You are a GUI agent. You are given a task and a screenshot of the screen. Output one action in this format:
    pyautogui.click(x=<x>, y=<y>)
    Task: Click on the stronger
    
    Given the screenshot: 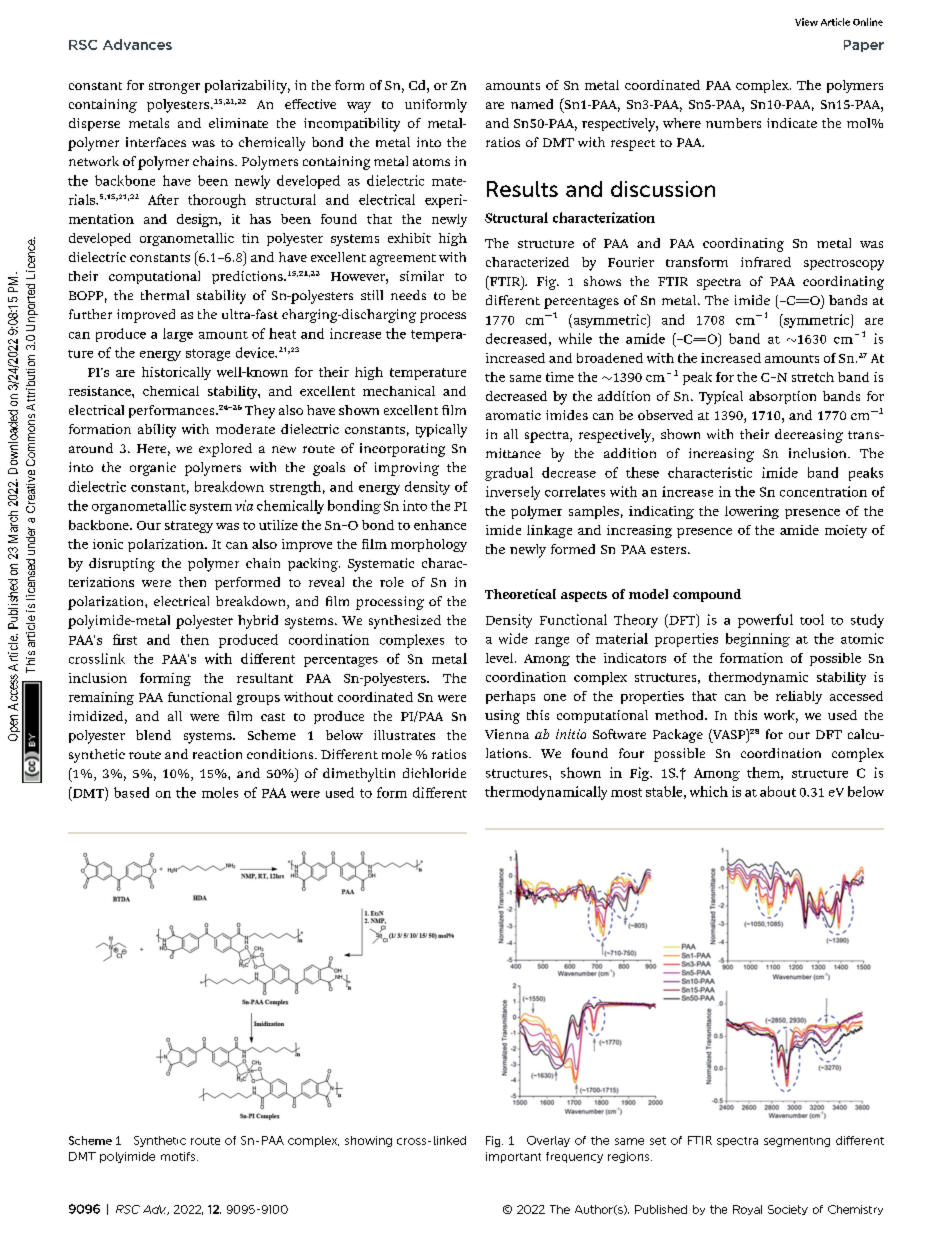 What is the action you would take?
    pyautogui.click(x=174, y=88)
